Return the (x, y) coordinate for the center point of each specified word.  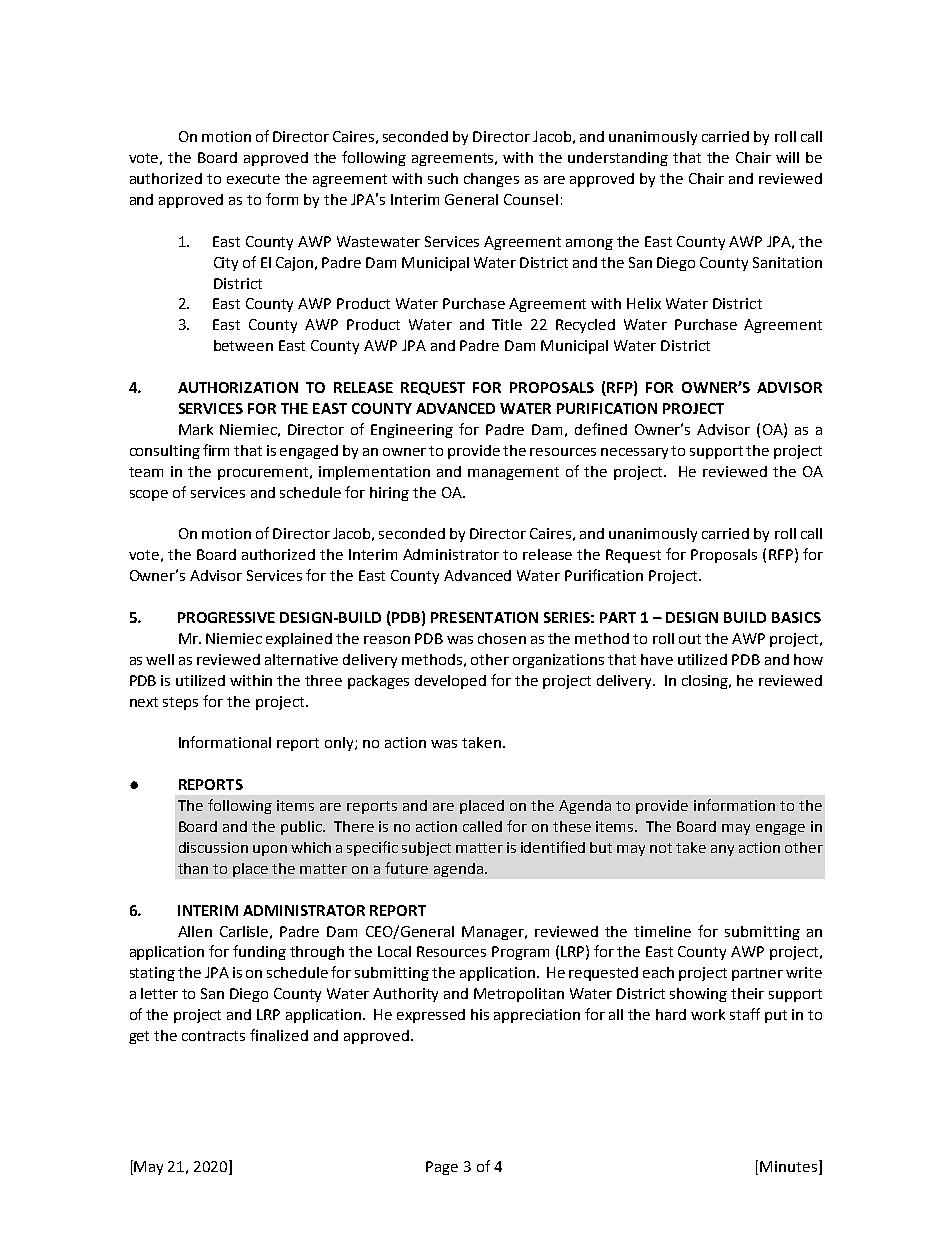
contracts (213, 1036)
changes (491, 180)
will (787, 157)
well (160, 659)
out (690, 639)
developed (450, 682)
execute (253, 179)
